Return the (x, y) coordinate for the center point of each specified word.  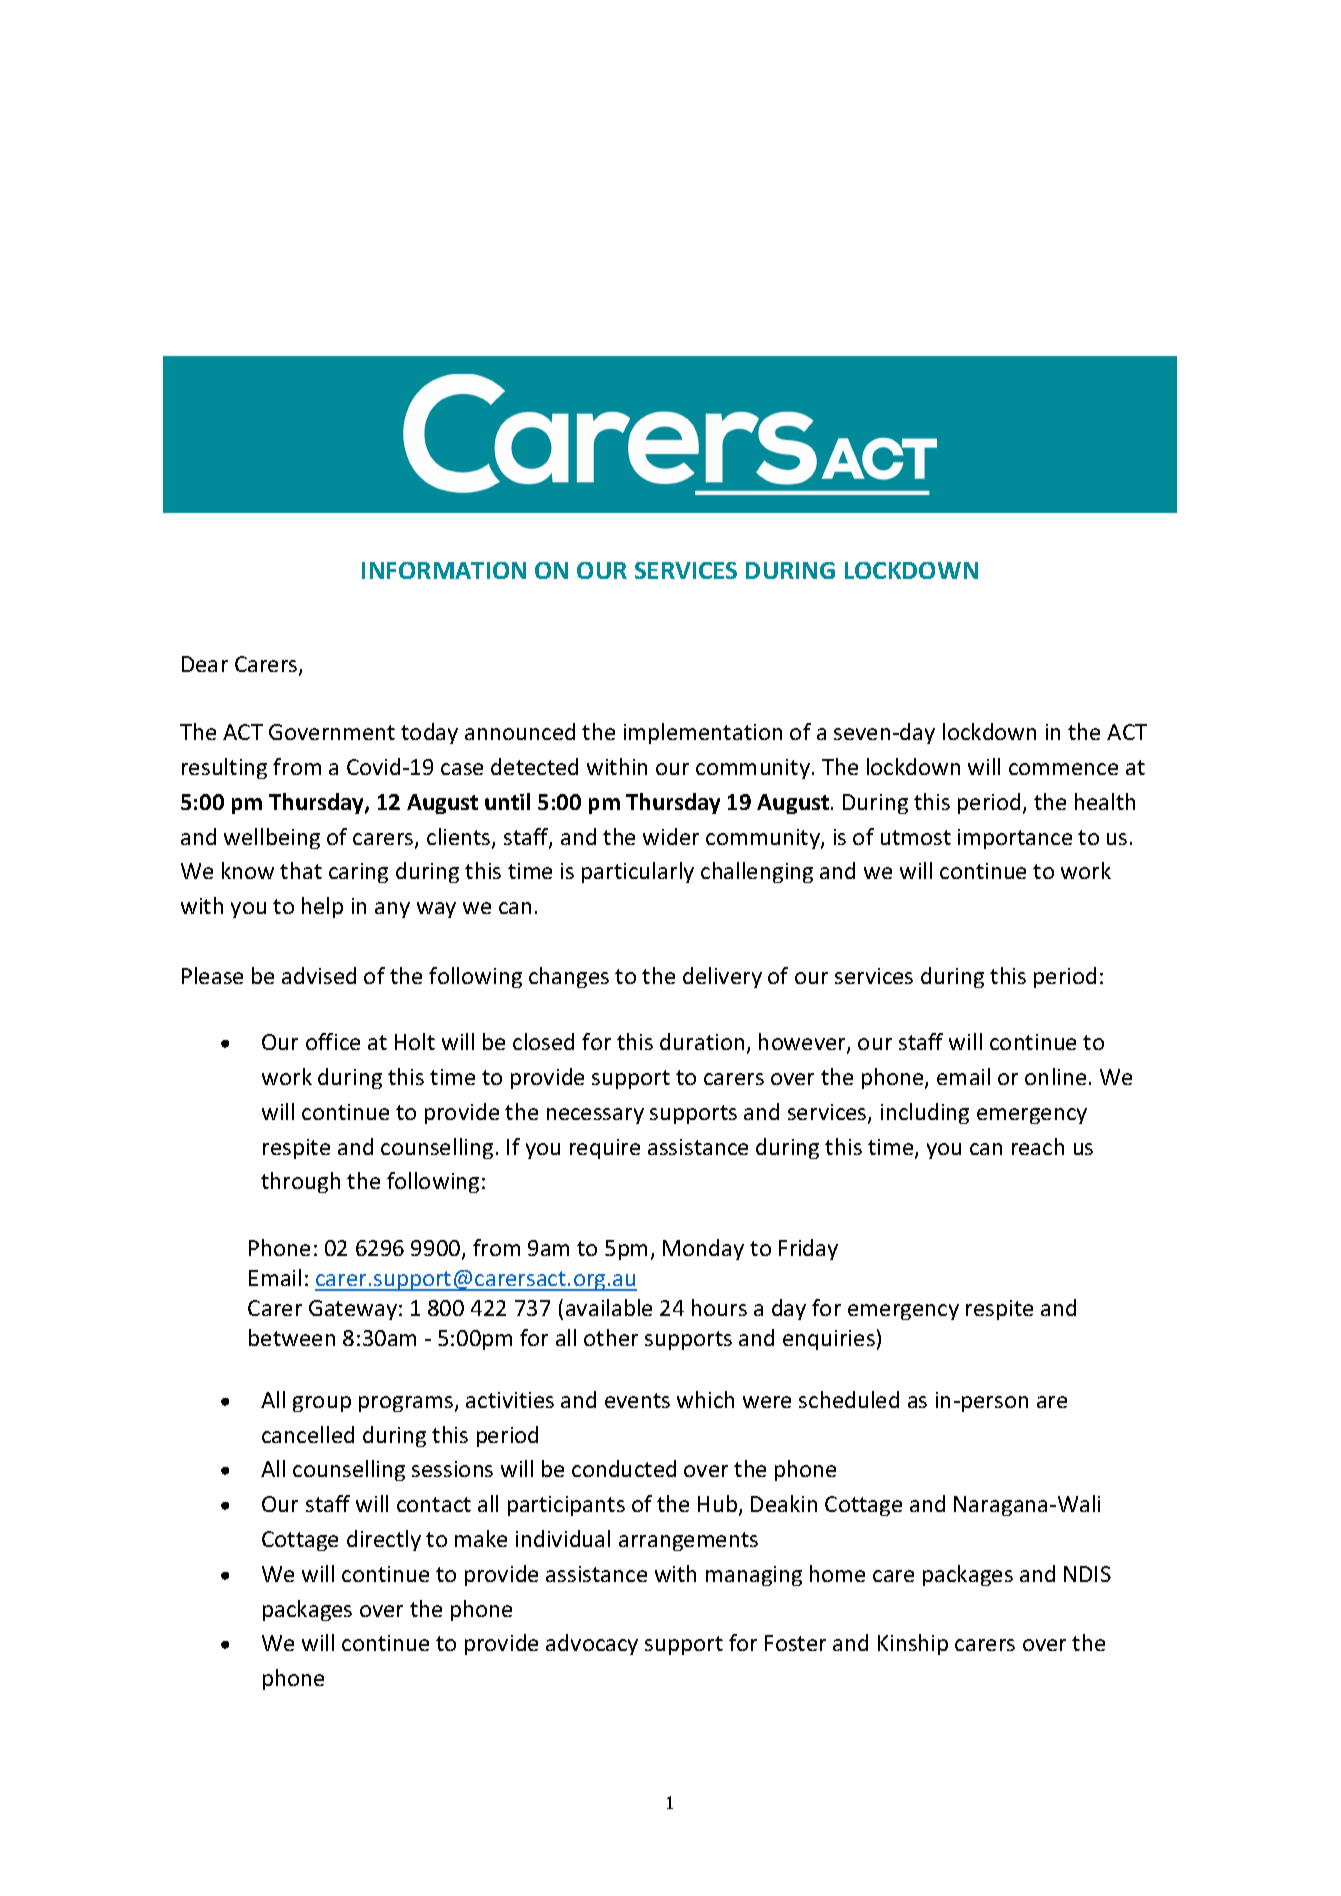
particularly (638, 872)
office (333, 1041)
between (292, 1337)
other (611, 1337)
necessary (595, 1116)
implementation (703, 733)
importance (1015, 839)
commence (1063, 769)
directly (384, 1540)
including (925, 1113)
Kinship (913, 1644)
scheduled (849, 1399)
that (301, 870)
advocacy (592, 1644)
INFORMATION (444, 570)
